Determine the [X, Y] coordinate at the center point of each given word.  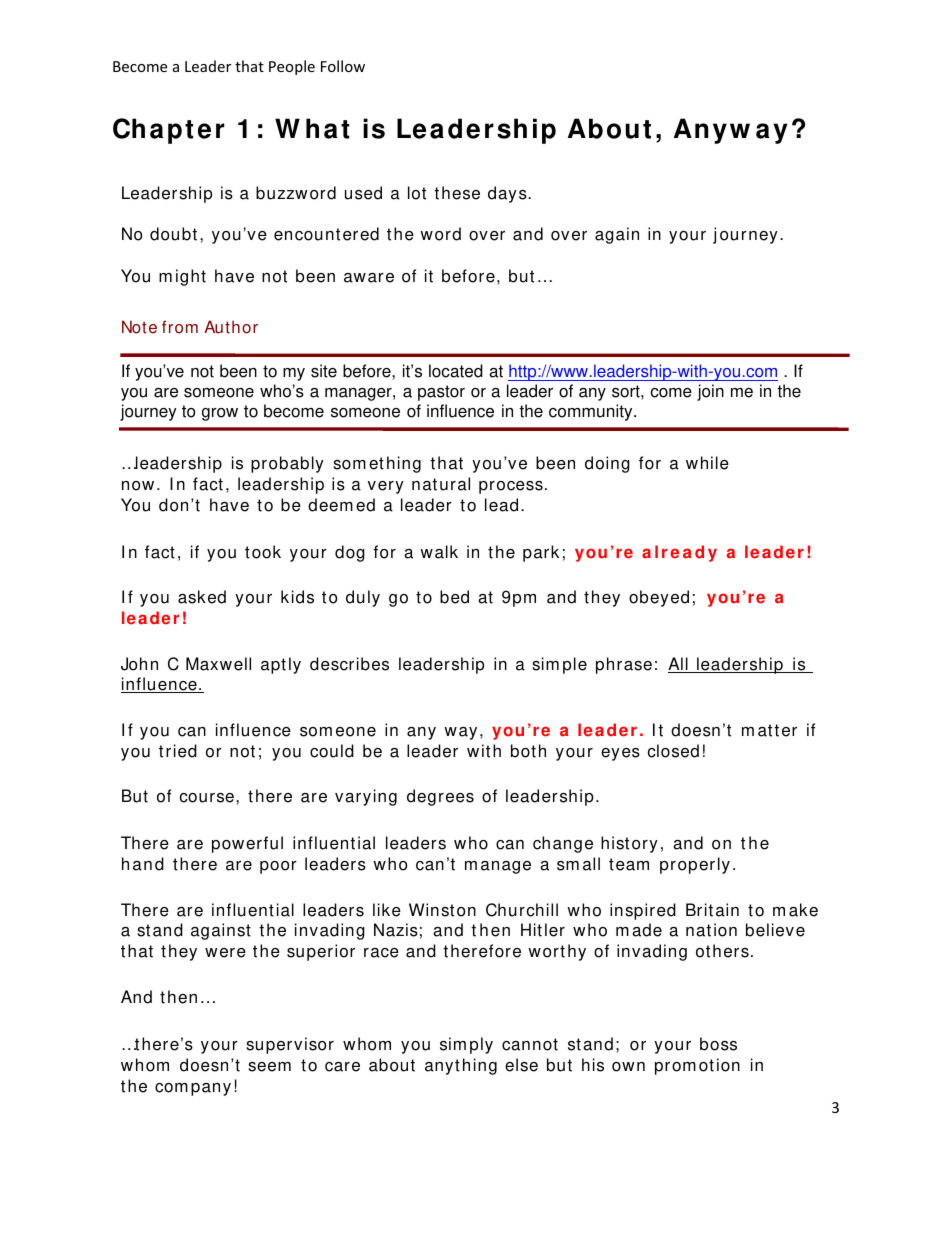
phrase [624, 665]
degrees [440, 797]
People [292, 67]
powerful [247, 844]
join [710, 392]
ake [803, 910]
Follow [343, 66]
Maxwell [218, 664]
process [511, 487]
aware [369, 278]
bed [454, 597]
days [508, 194]
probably [287, 464]
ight [191, 277]
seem [269, 1067]
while [707, 463]
